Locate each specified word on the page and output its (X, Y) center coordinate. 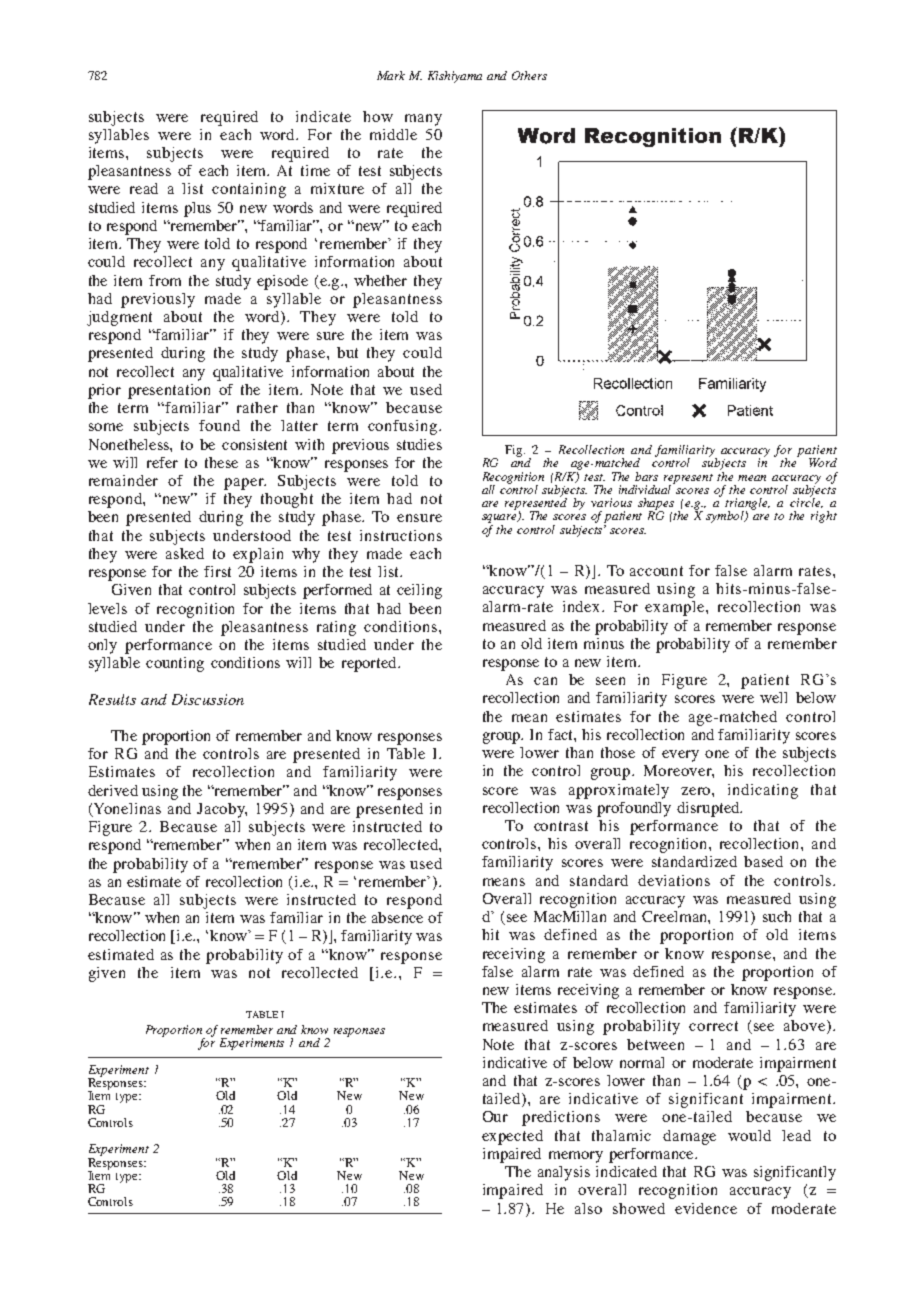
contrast (561, 826)
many (423, 120)
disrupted (709, 809)
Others (529, 75)
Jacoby (222, 810)
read (144, 188)
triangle (747, 505)
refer (162, 462)
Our (495, 1116)
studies (419, 444)
